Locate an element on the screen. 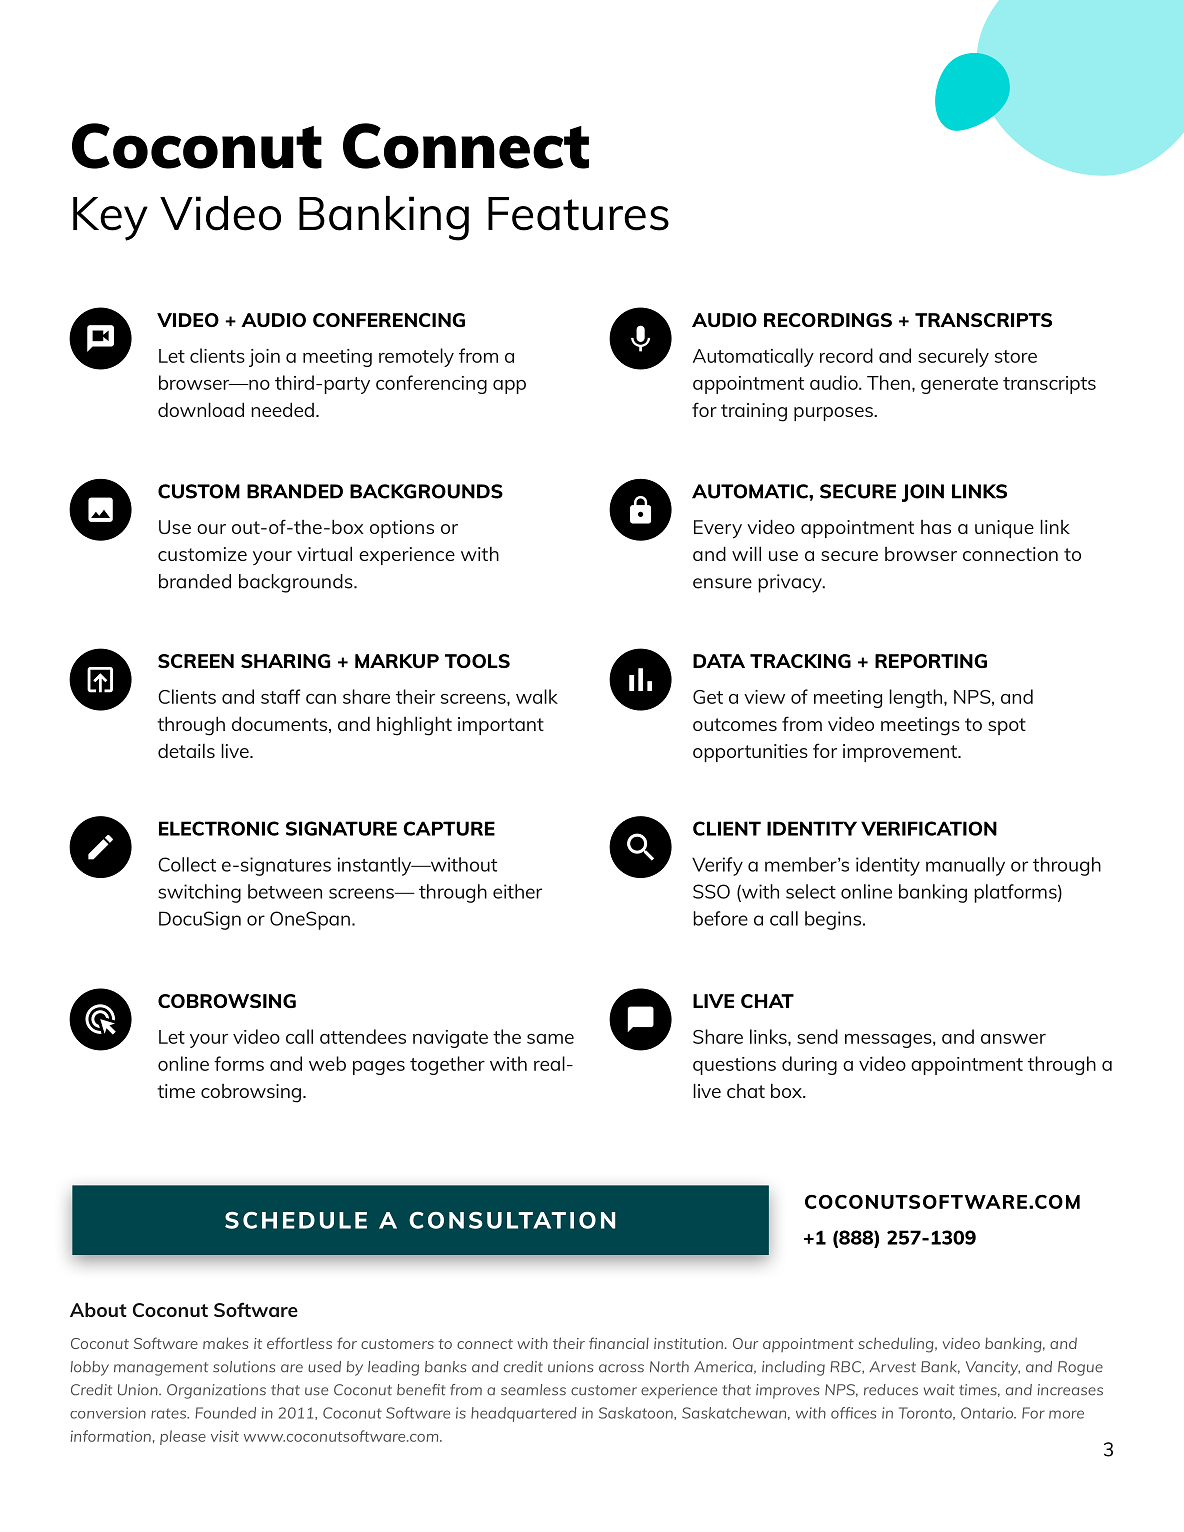 This screenshot has height=1532, width=1184. virtual is located at coordinates (324, 553).
